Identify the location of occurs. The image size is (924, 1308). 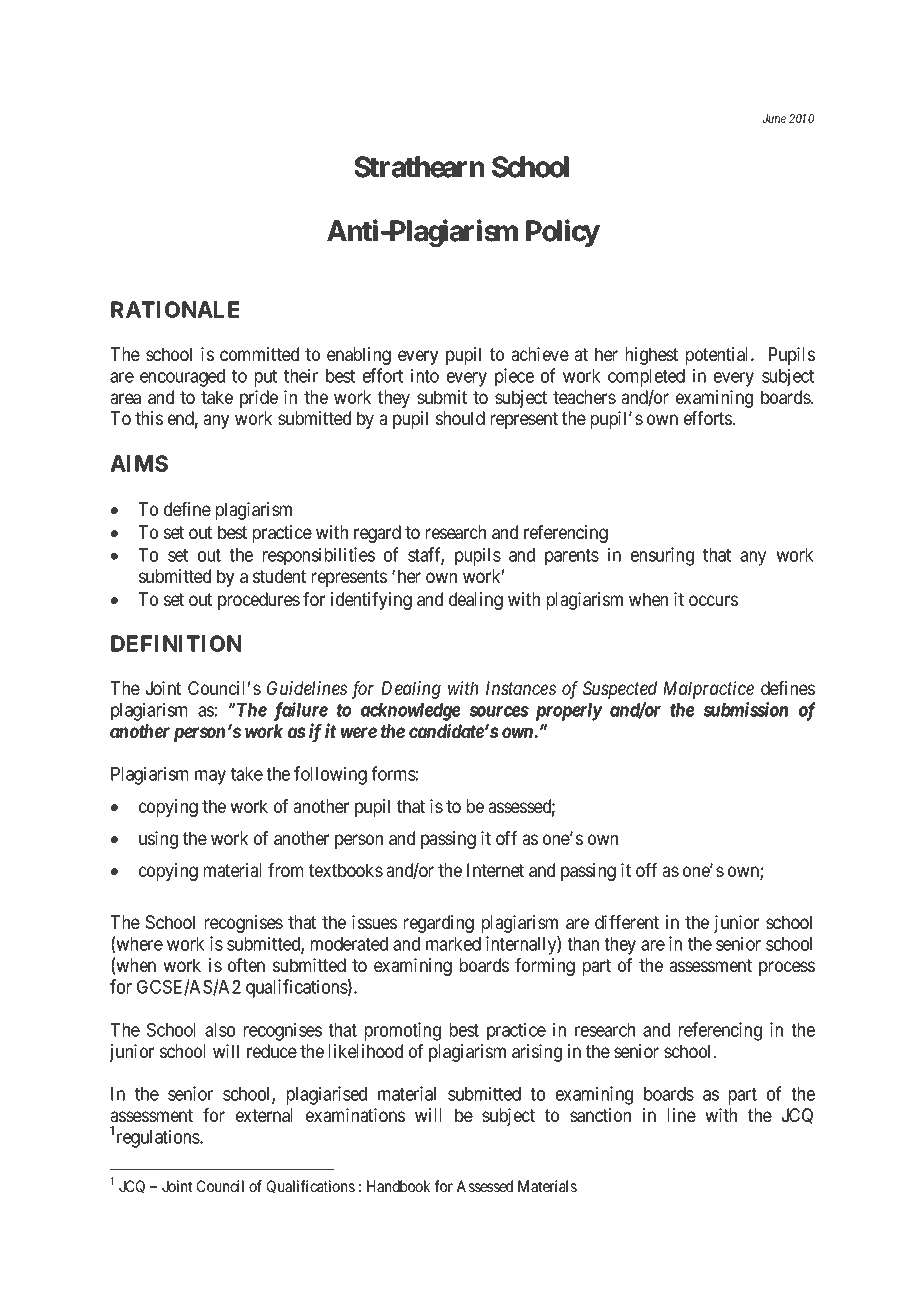
(713, 600).
